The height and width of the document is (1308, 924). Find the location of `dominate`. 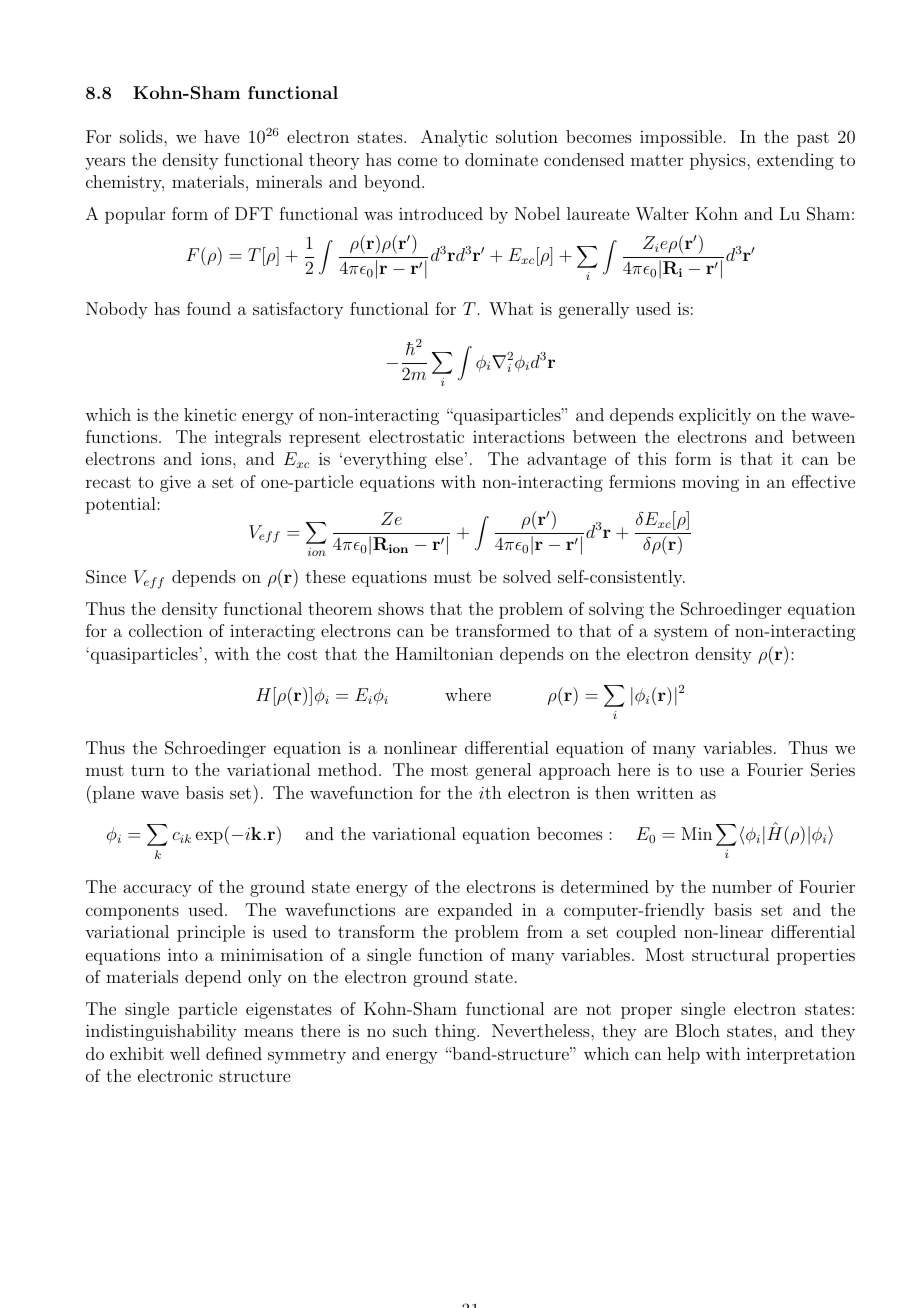

dominate is located at coordinates (501, 159).
